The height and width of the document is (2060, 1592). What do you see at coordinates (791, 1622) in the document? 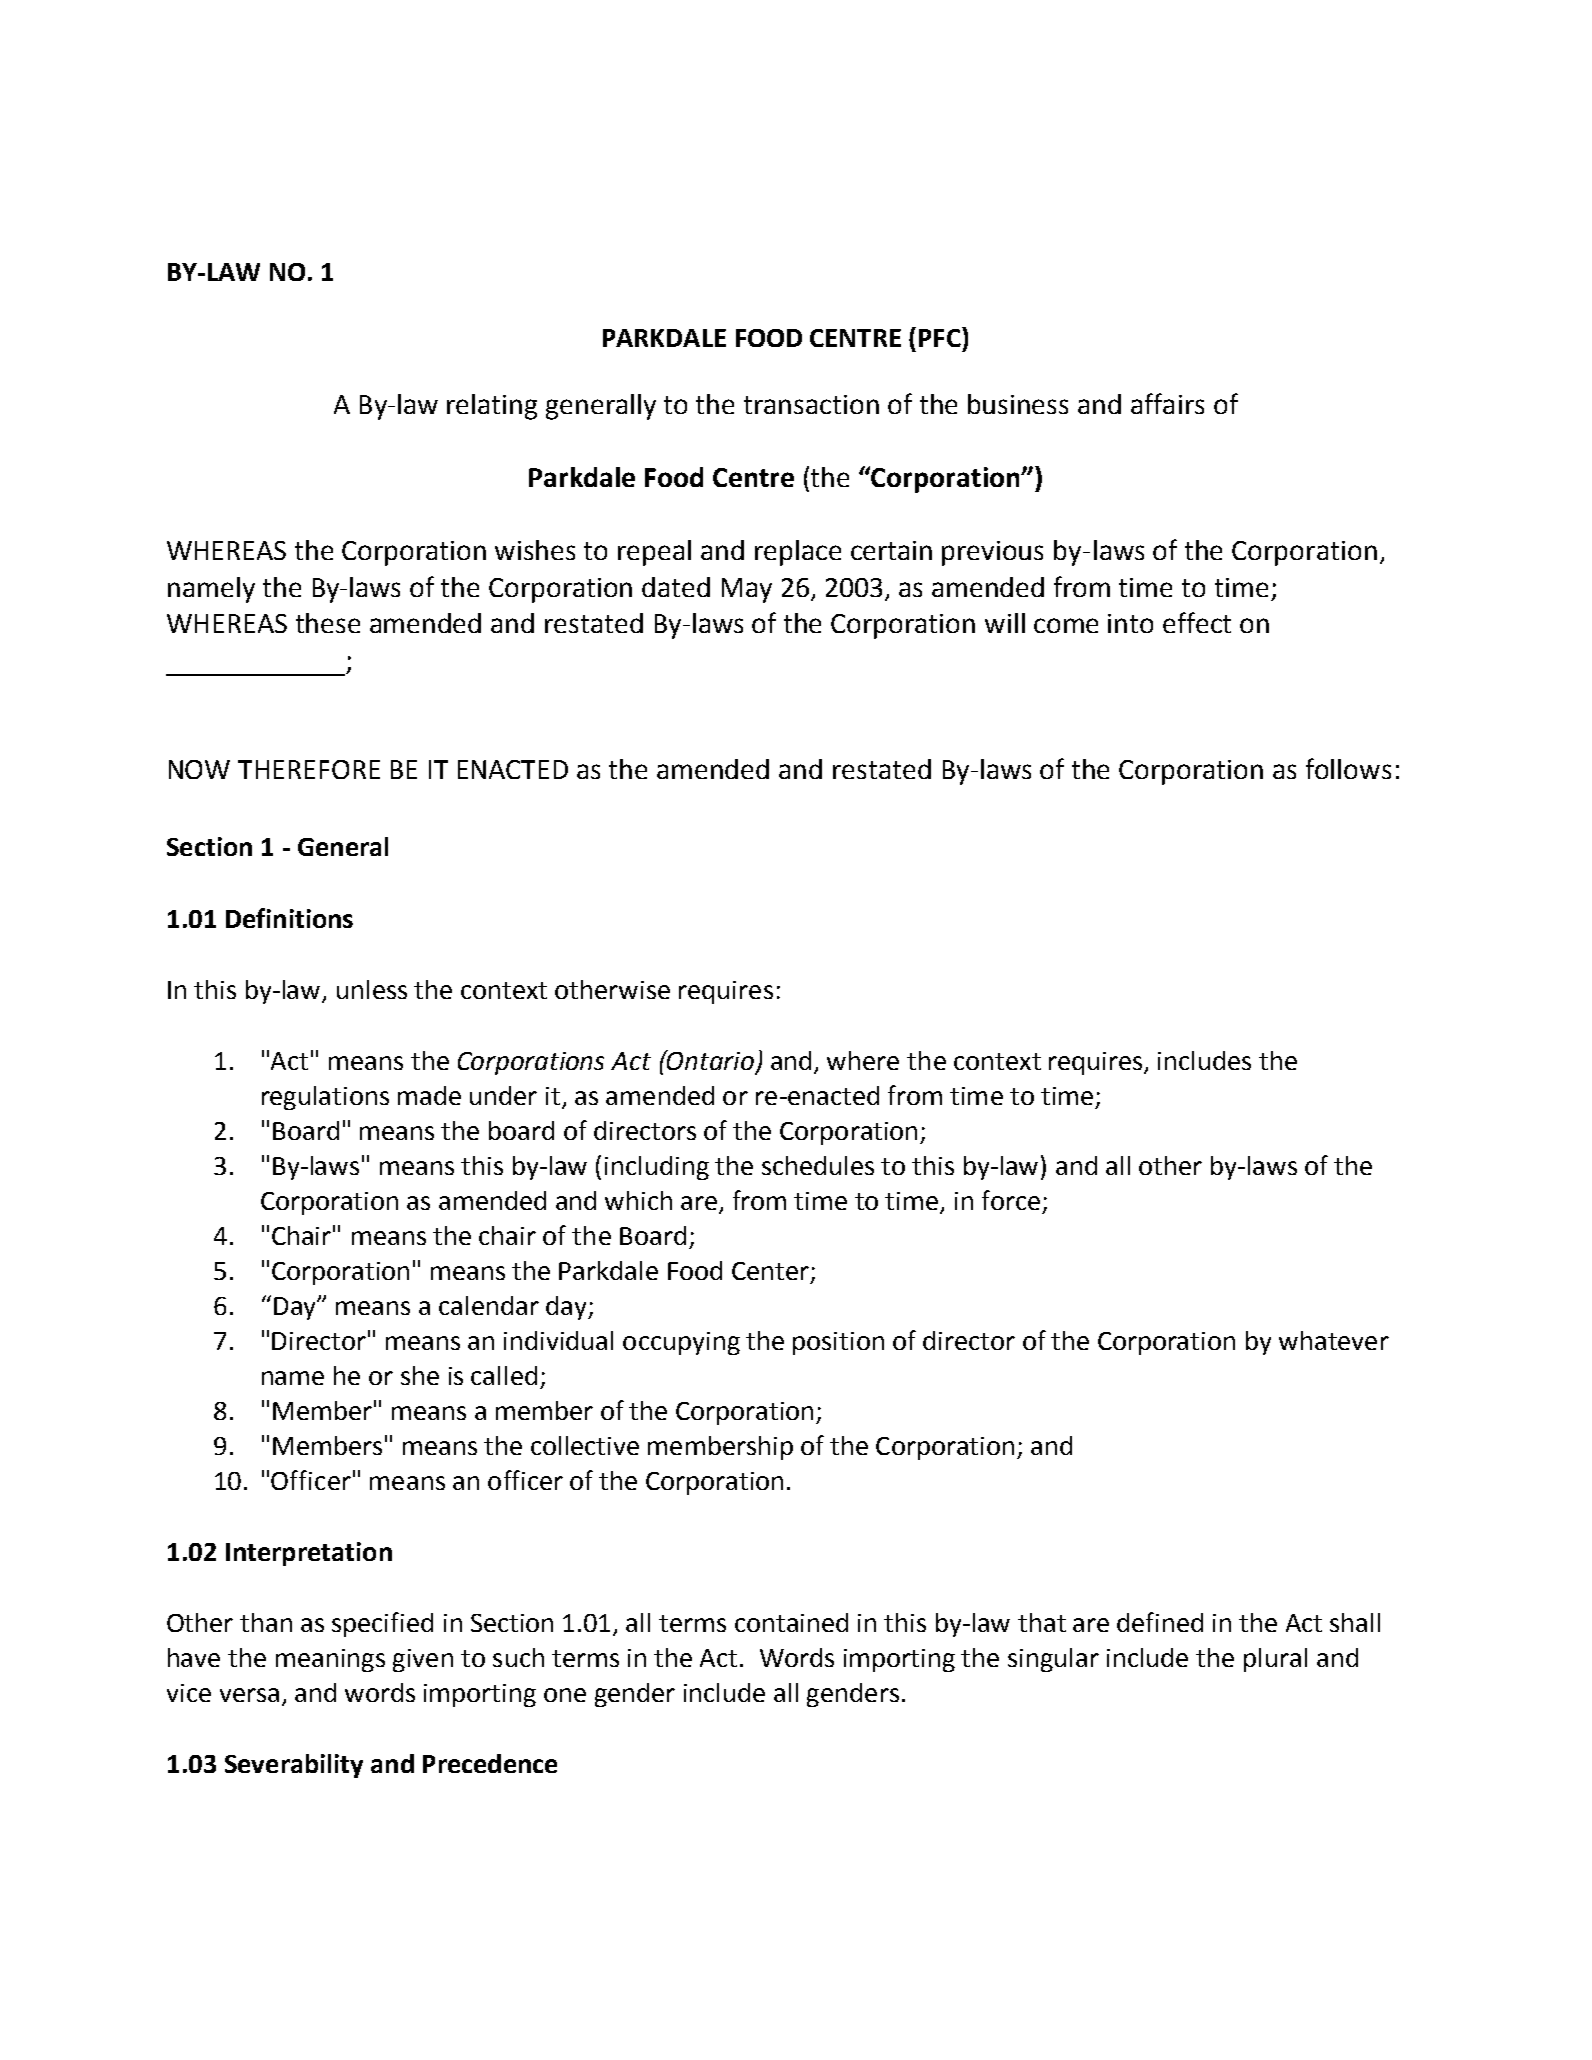
I see `contained` at bounding box center [791, 1622].
